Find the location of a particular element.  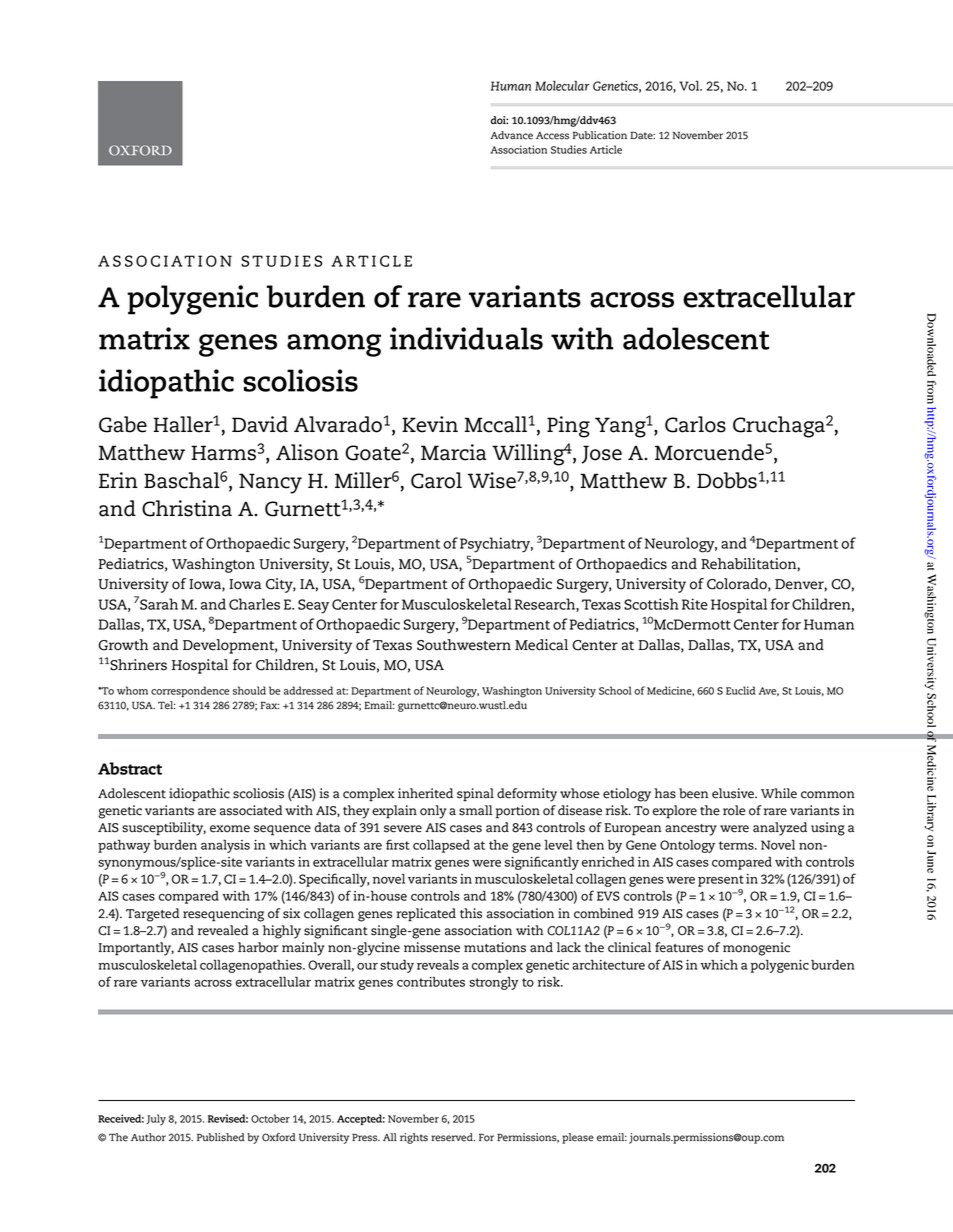

Marcia is located at coordinates (454, 452).
